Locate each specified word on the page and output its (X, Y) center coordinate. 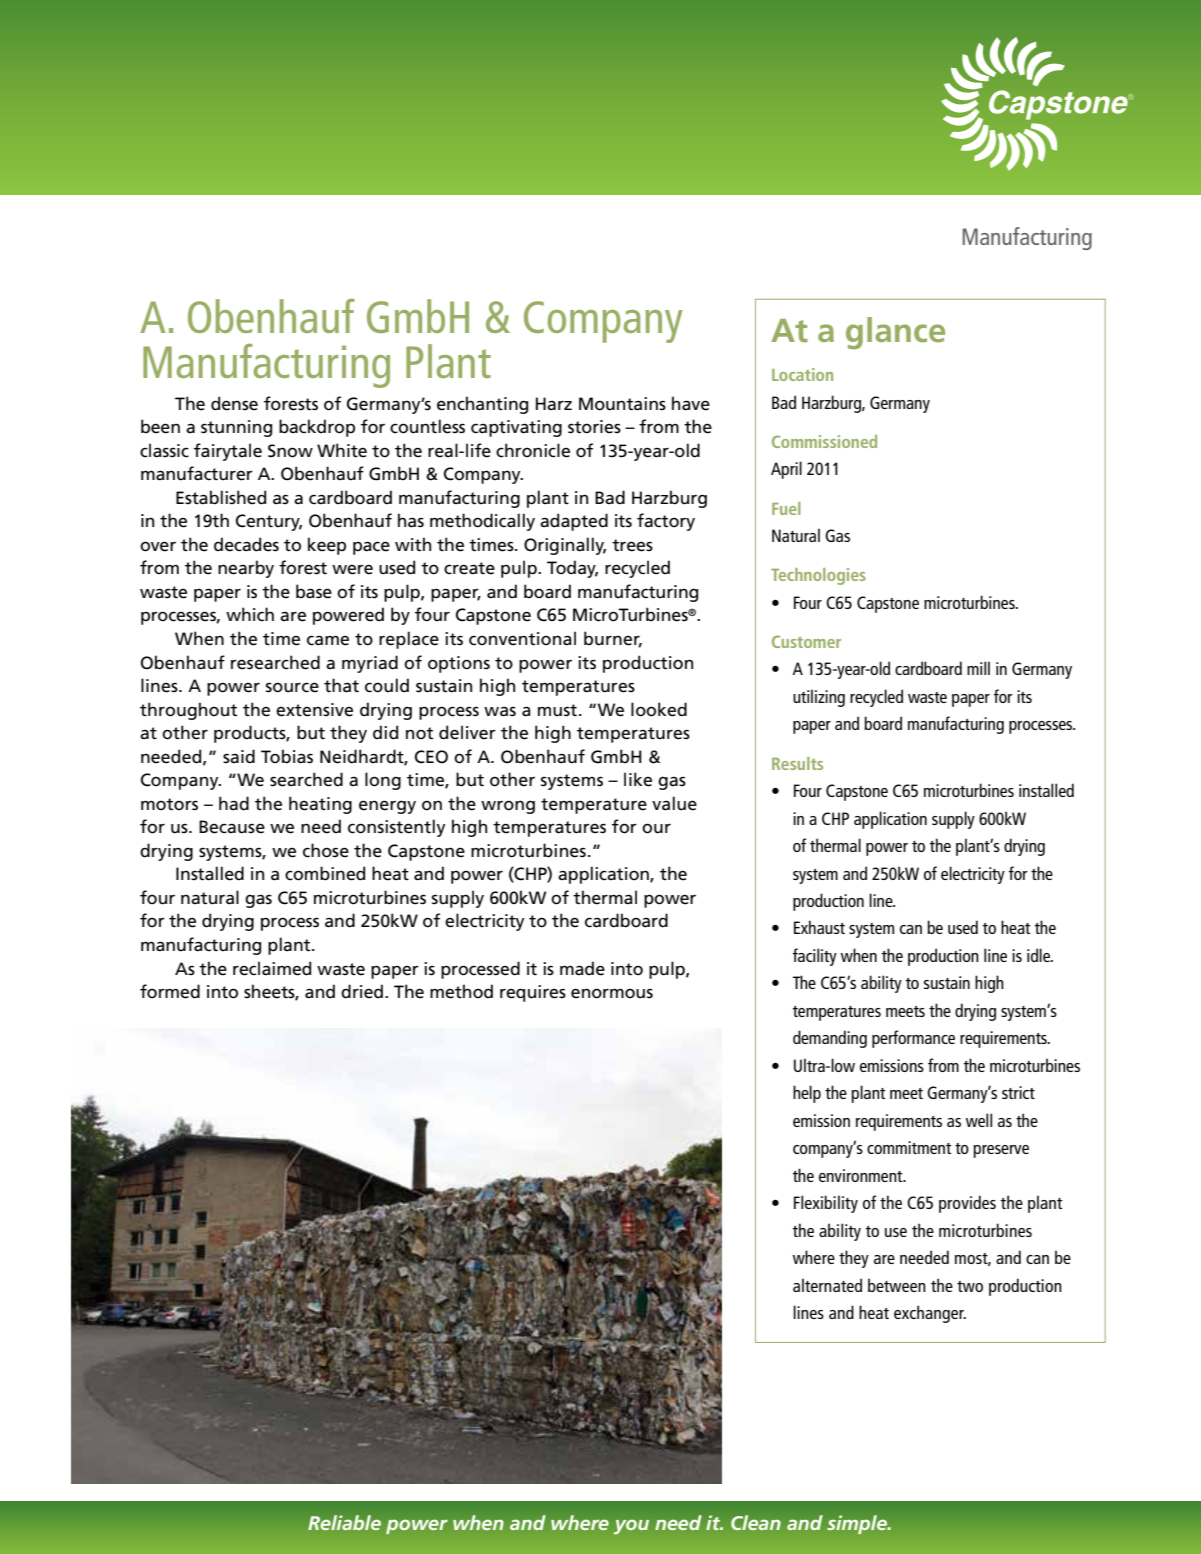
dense (234, 403)
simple (858, 1524)
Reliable (344, 1522)
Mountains (622, 404)
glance (895, 333)
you (631, 1527)
